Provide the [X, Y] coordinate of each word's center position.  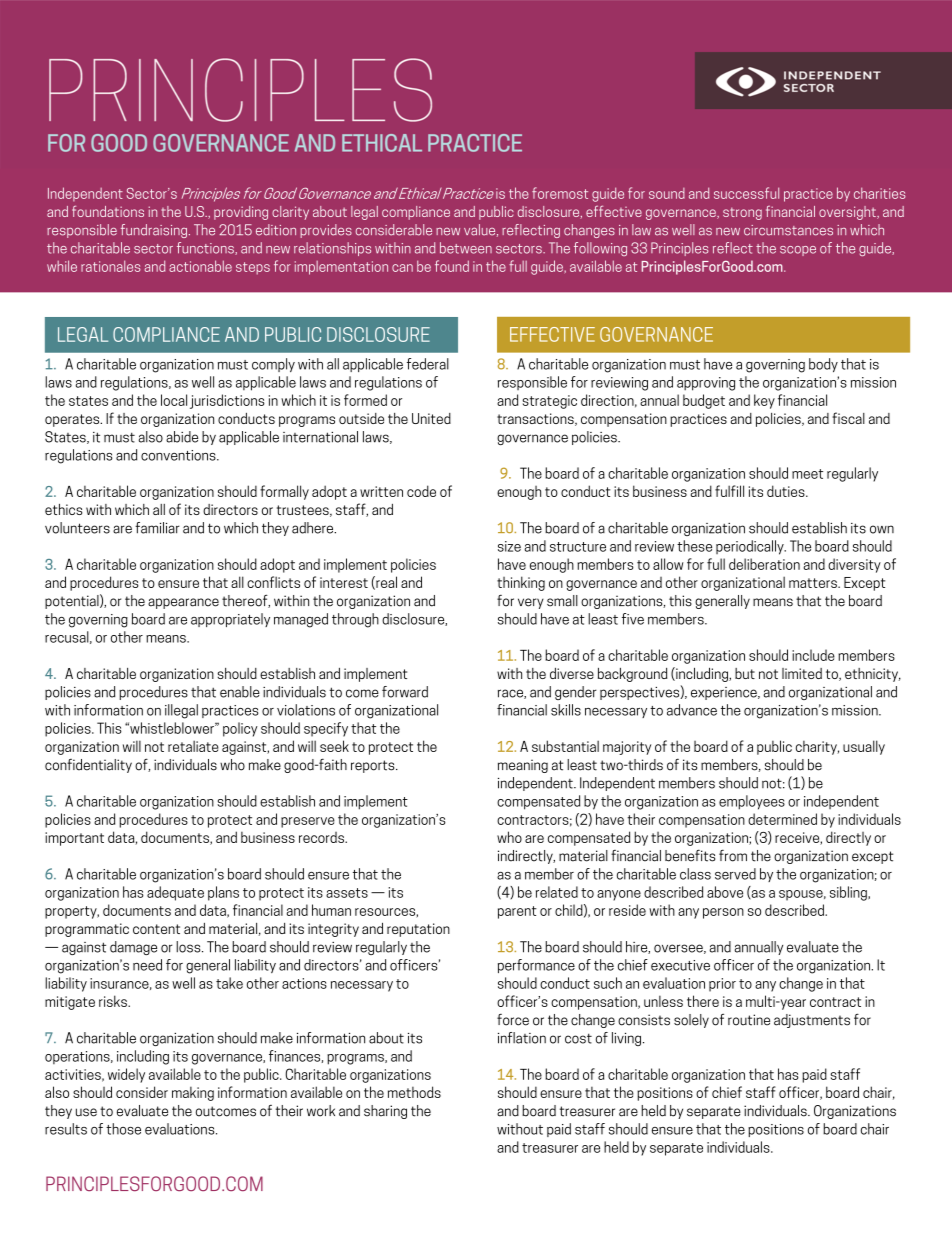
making [193, 1093]
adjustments [812, 1021]
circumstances [788, 230]
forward [405, 692]
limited [802, 673]
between [466, 248]
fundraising [154, 231]
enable [240, 692]
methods [414, 1092]
